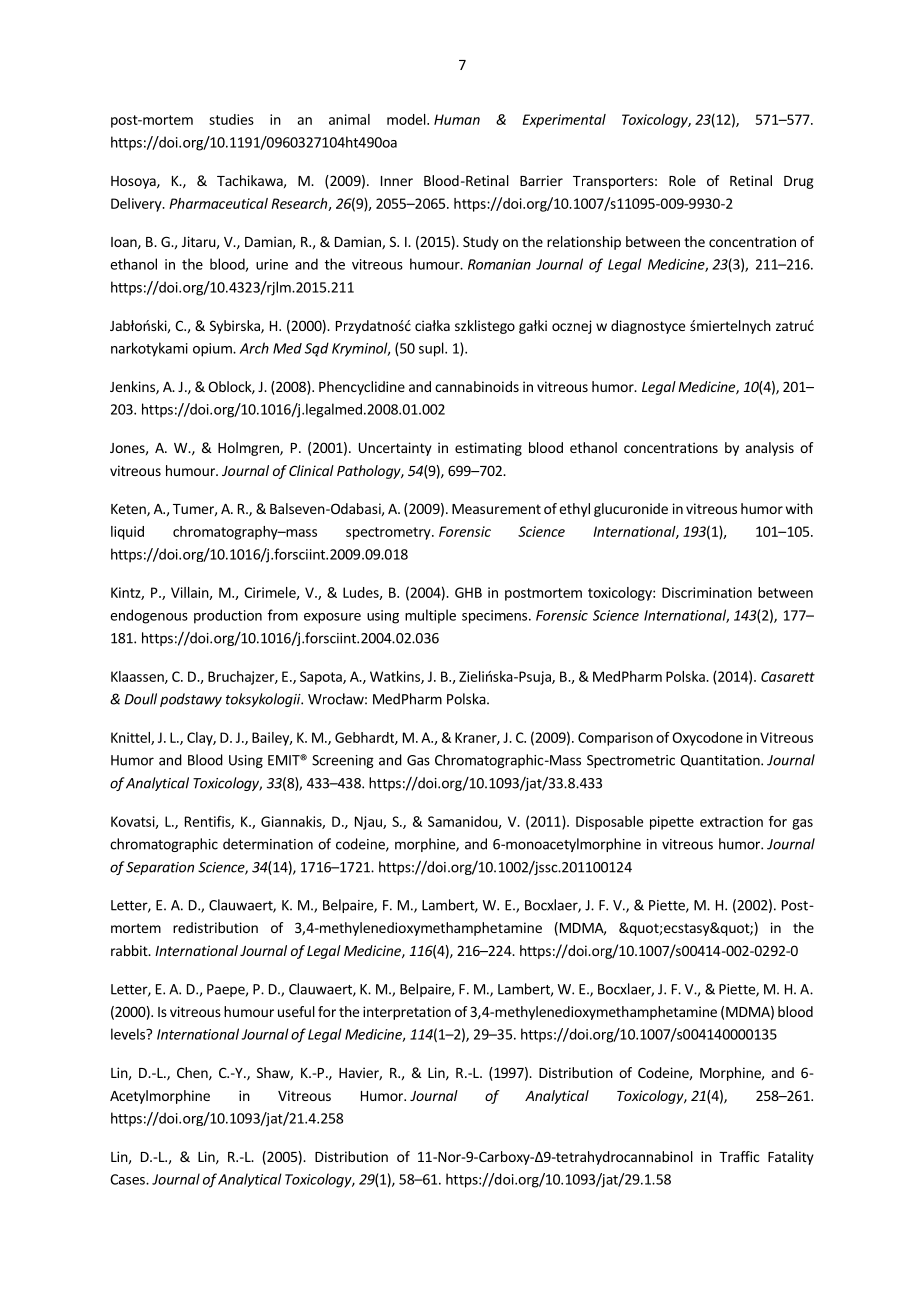  Describe the element at coordinates (407, 1013) in the screenshot. I see `interpretation` at that location.
